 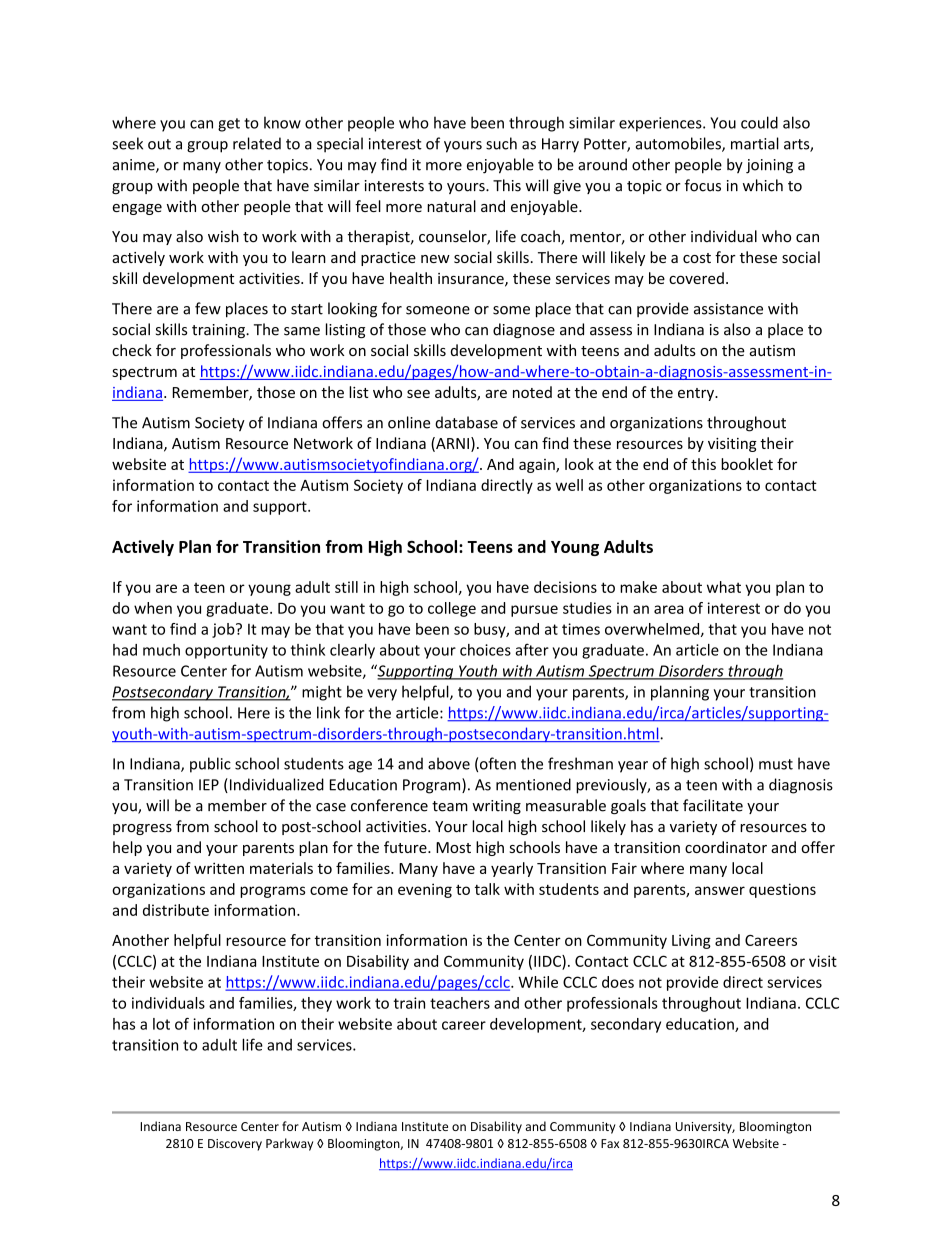 I want to click on automobiles, so click(x=679, y=144).
